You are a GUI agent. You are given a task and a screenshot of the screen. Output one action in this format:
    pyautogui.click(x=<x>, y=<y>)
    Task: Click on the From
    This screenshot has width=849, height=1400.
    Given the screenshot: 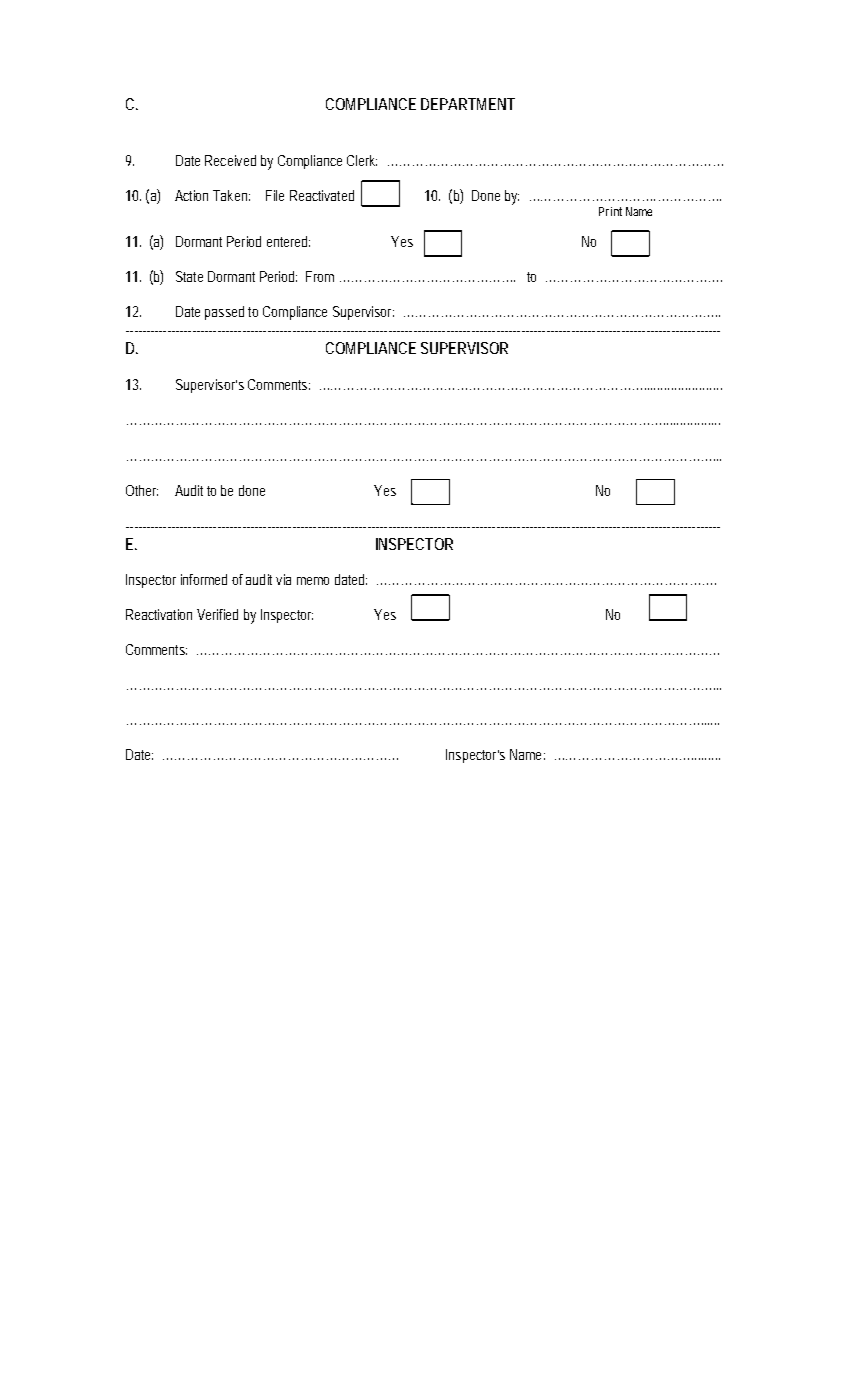 What is the action you would take?
    pyautogui.click(x=320, y=276)
